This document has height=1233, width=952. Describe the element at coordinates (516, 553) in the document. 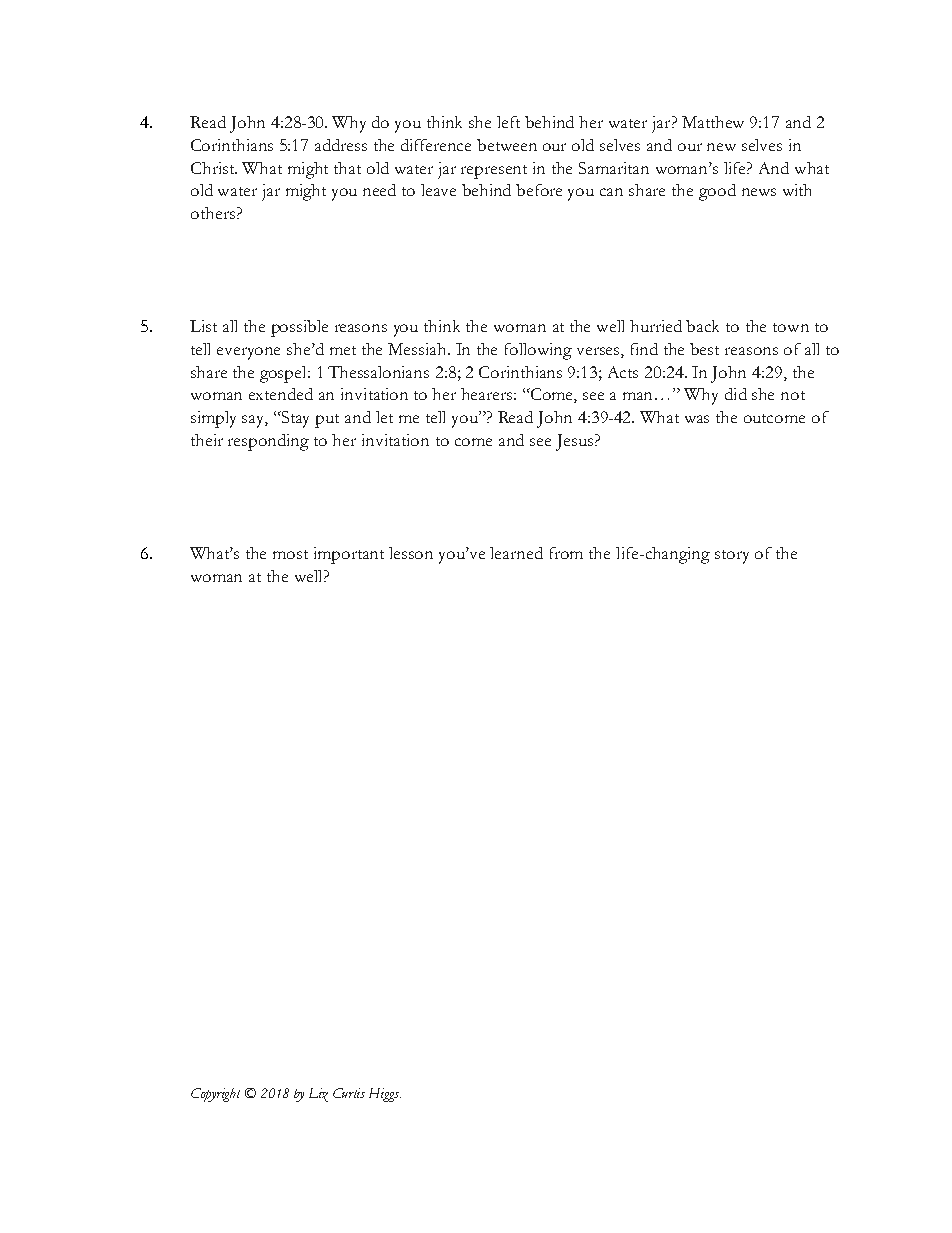

I see `learned` at that location.
